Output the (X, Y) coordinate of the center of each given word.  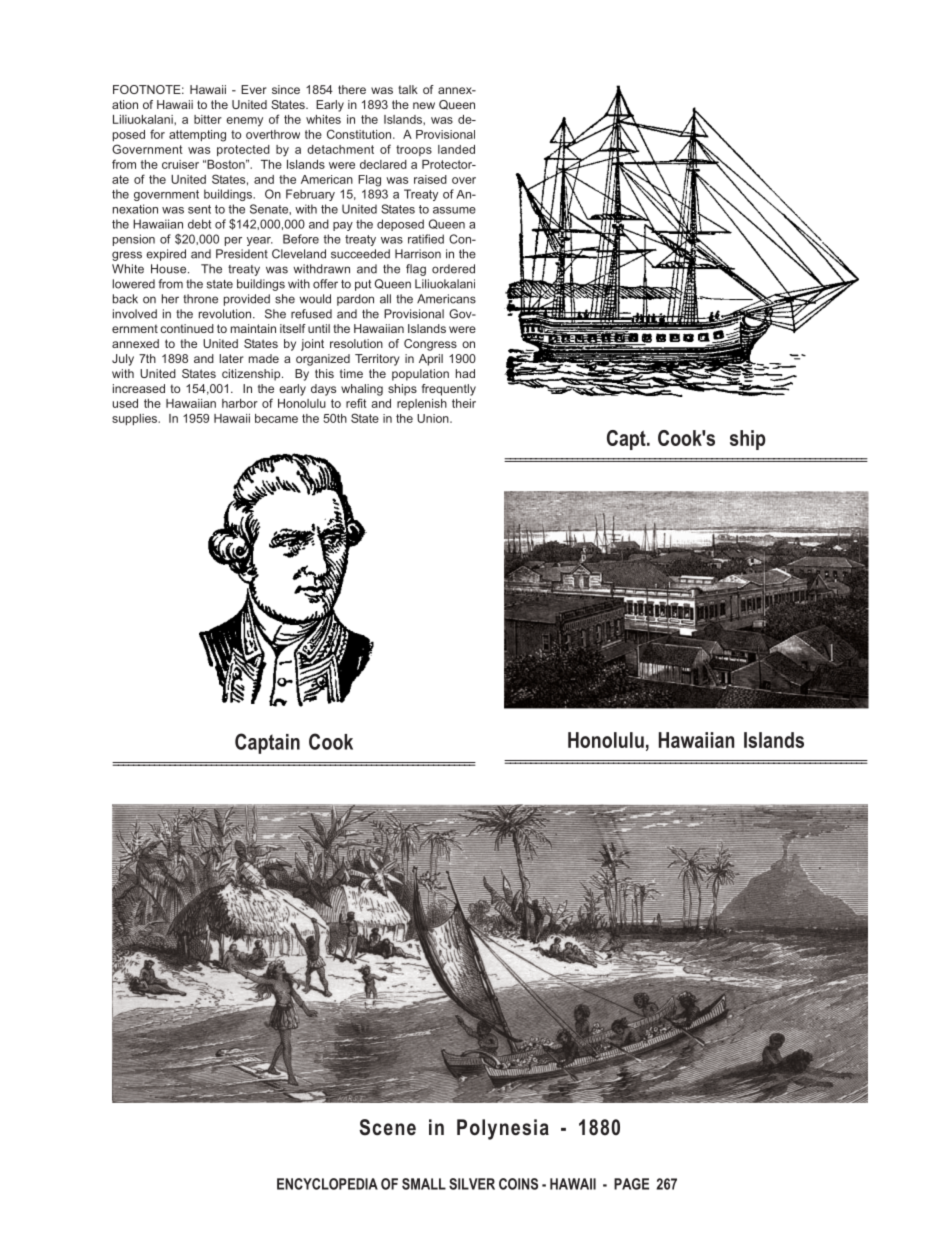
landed (456, 149)
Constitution (359, 134)
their (464, 403)
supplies (136, 419)
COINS (518, 1184)
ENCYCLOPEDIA (327, 1184)
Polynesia (503, 1129)
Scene (387, 1127)
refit (356, 403)
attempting (197, 136)
